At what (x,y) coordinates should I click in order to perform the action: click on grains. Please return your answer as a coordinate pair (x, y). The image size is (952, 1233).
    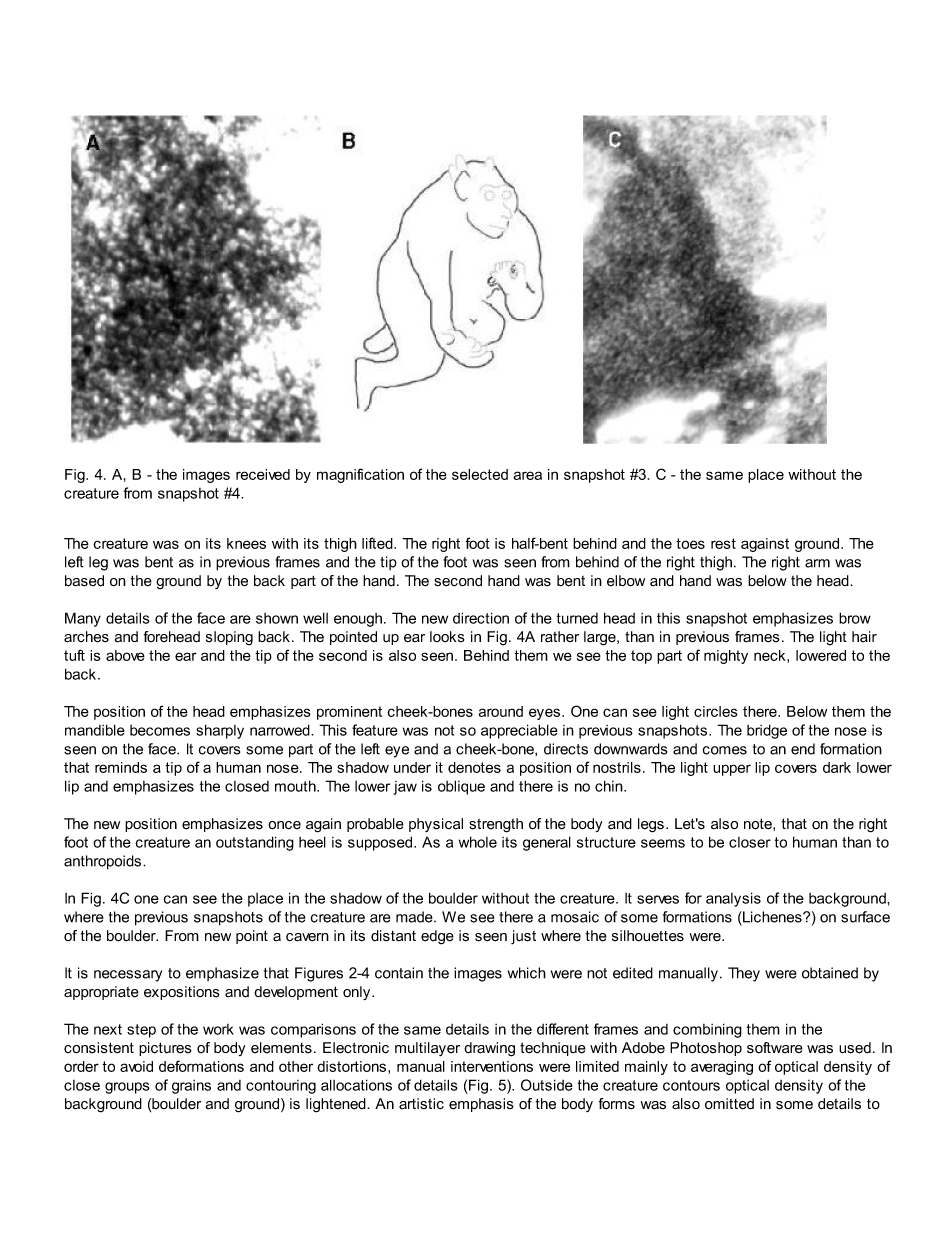
    Looking at the image, I should click on (191, 1087).
